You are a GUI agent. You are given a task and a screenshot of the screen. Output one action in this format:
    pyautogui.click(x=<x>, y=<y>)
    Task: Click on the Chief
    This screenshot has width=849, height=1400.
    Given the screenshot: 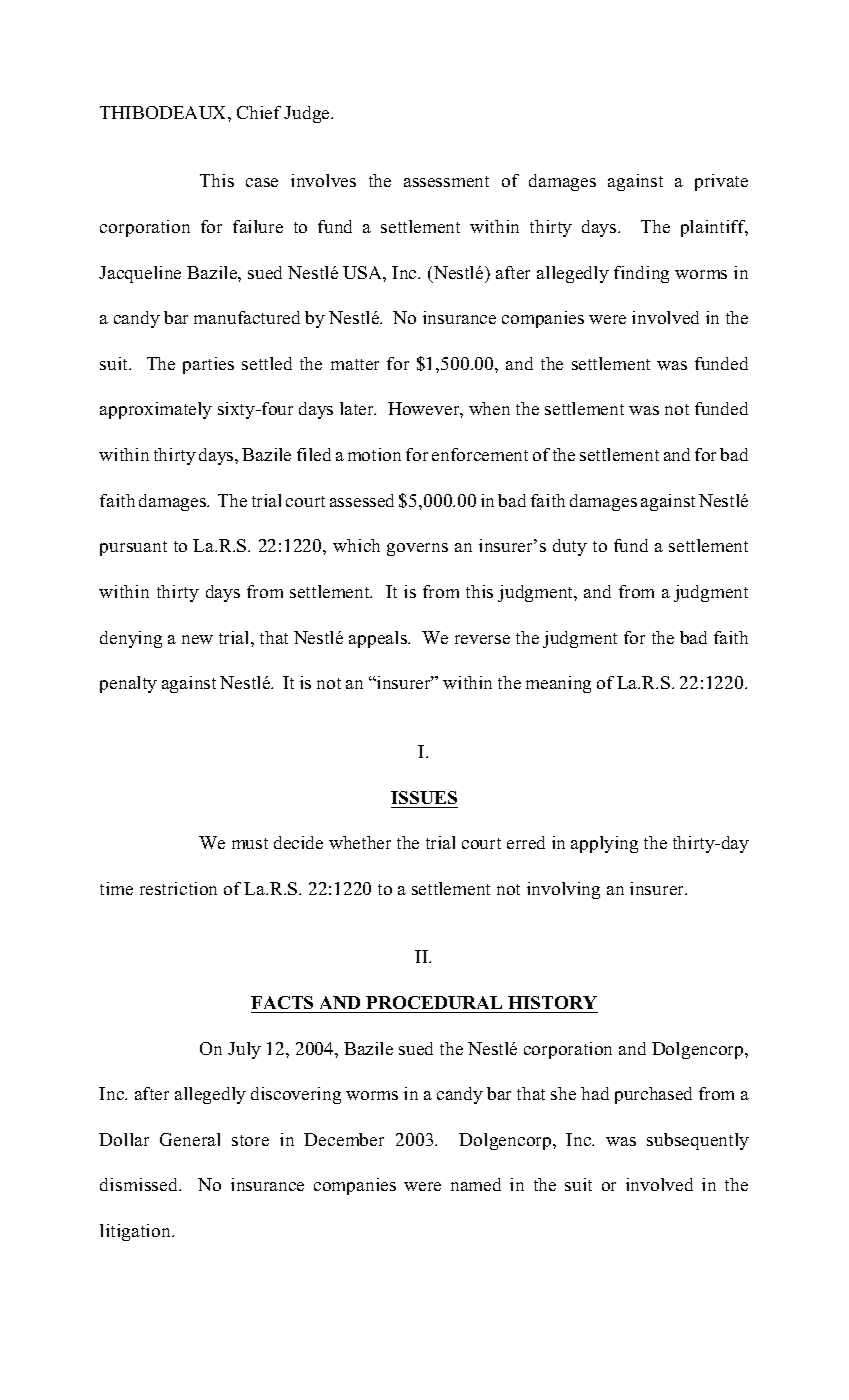 What is the action you would take?
    pyautogui.click(x=259, y=112)
